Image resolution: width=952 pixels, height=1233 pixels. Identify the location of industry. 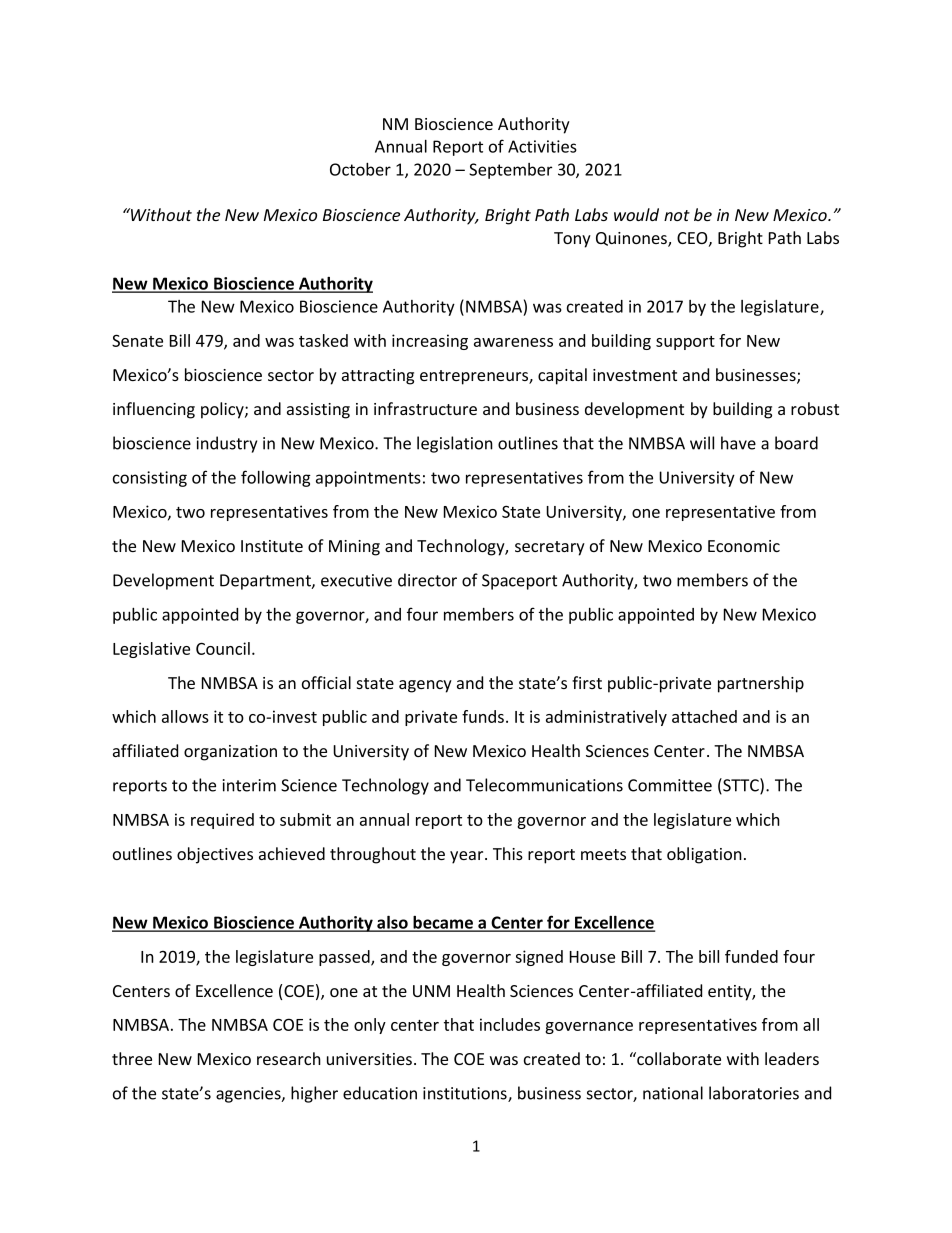
(227, 444).
